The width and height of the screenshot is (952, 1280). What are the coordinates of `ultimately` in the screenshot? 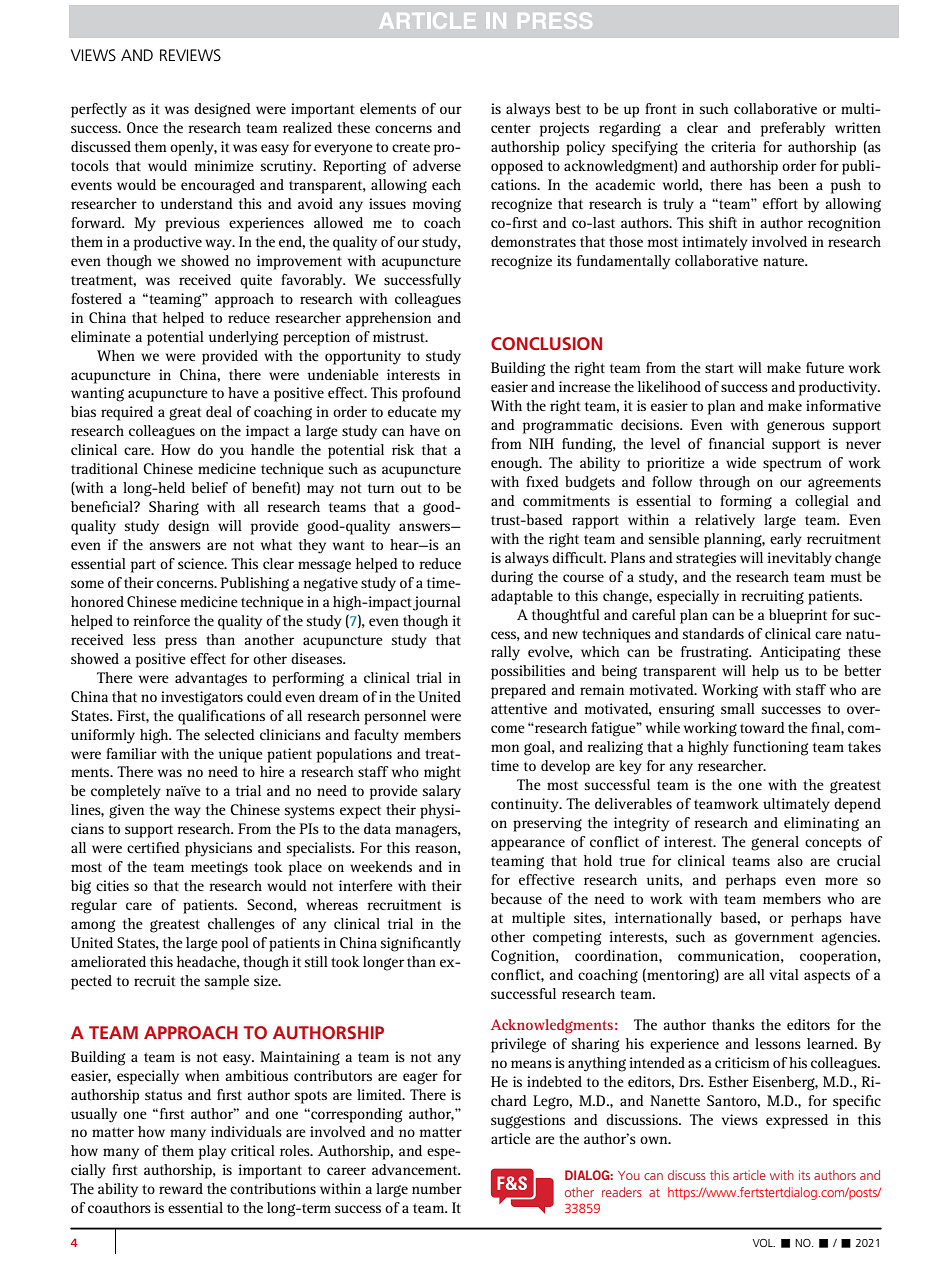 It's located at (796, 805).
